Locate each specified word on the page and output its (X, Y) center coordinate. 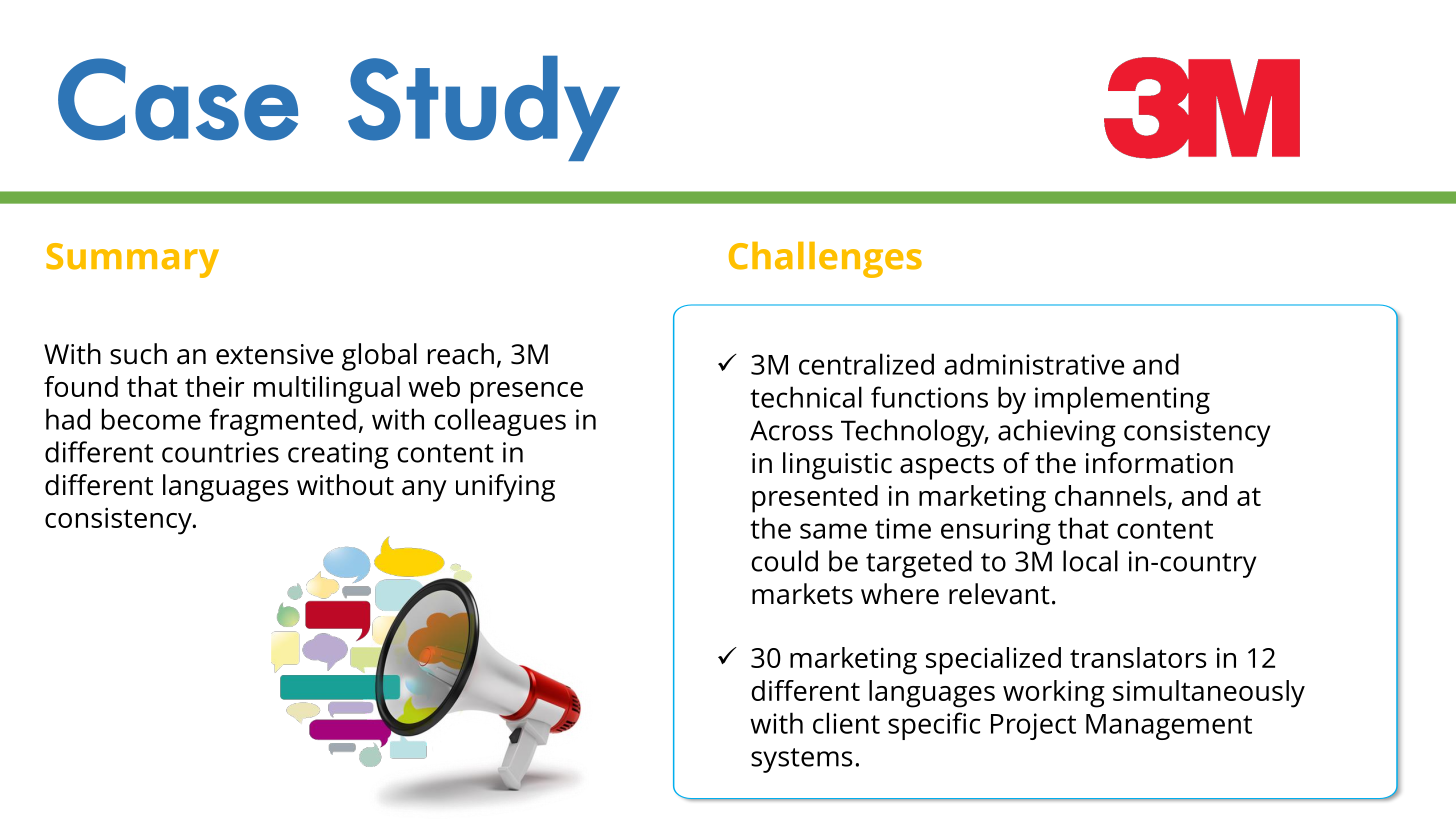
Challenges (825, 260)
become (151, 419)
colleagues (500, 422)
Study (484, 108)
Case (178, 99)
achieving (1057, 433)
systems (802, 760)
